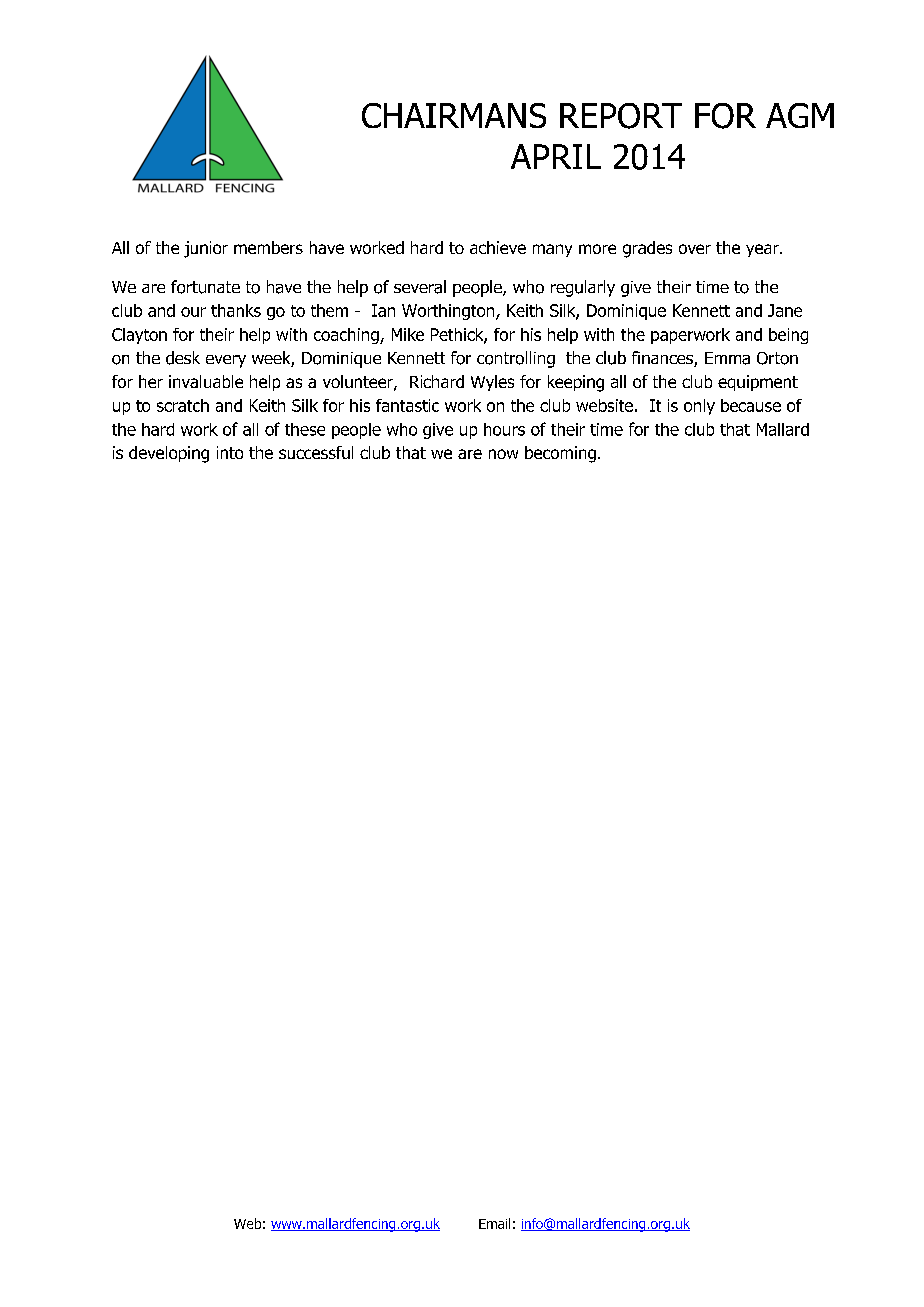  I want to click on only, so click(699, 407).
